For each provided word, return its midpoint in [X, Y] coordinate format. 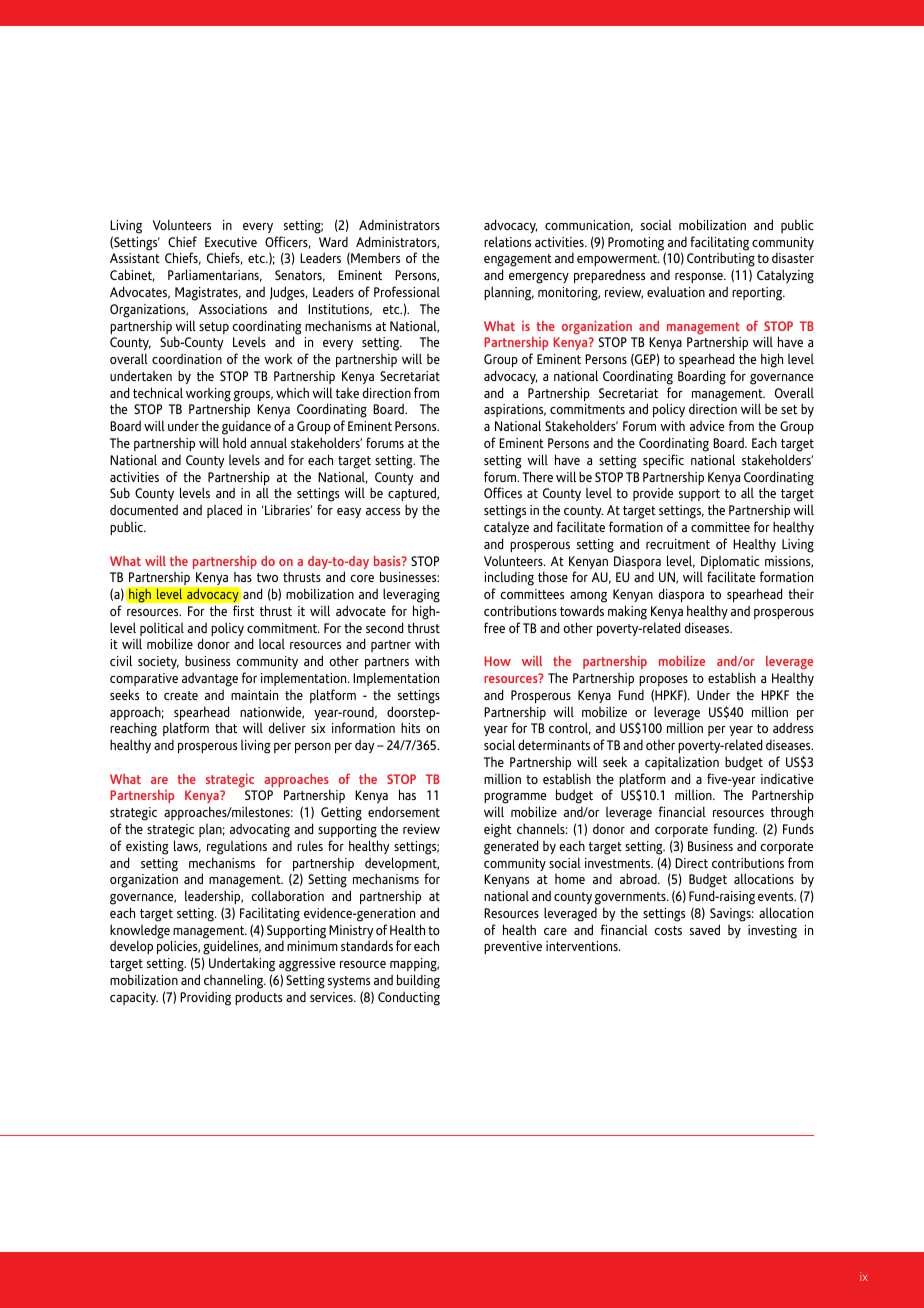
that [226, 728]
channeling [235, 981]
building [418, 981]
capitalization [682, 763]
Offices [503, 492]
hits [410, 727]
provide [653, 494]
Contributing [721, 261]
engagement [518, 262]
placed [224, 511]
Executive [231, 242]
